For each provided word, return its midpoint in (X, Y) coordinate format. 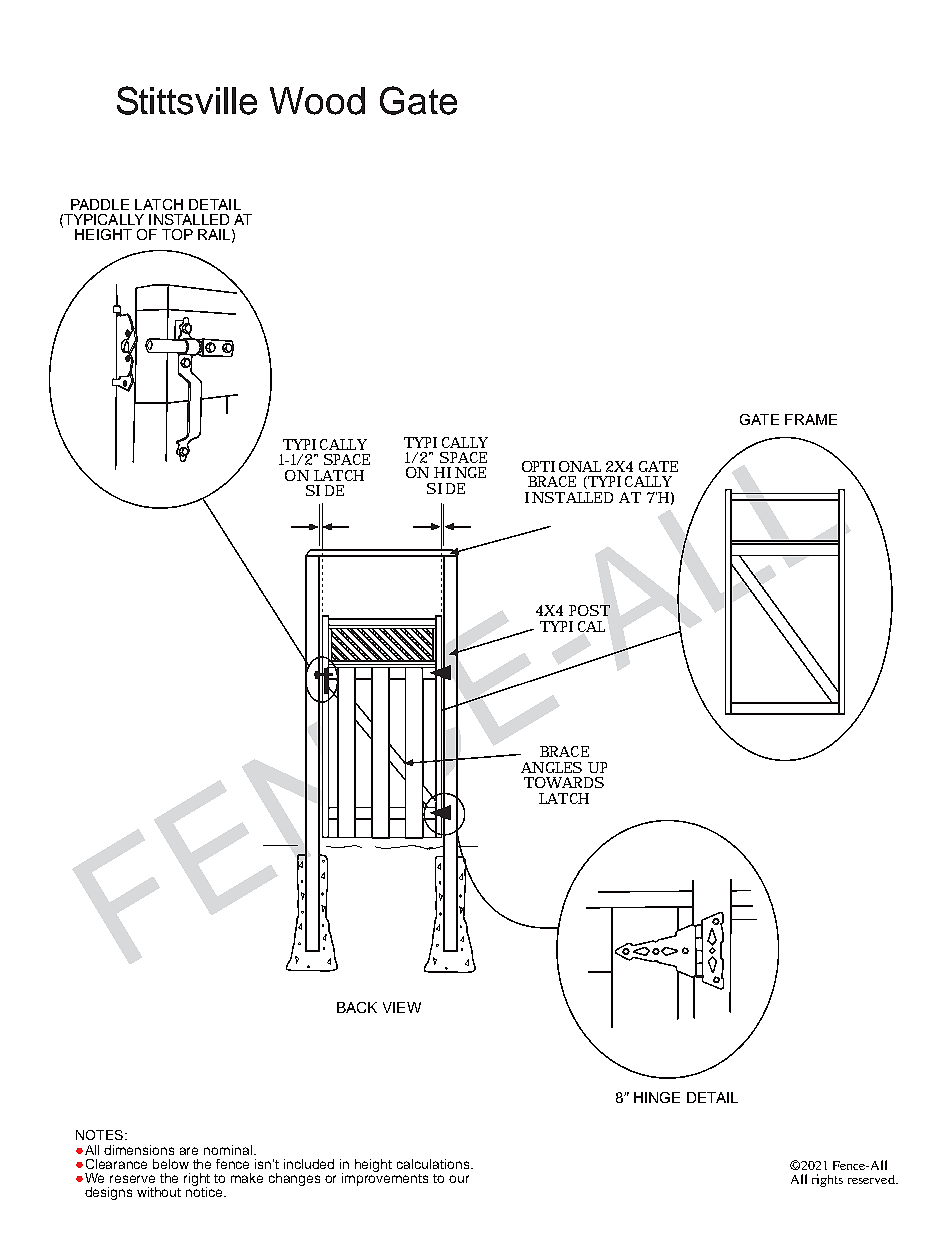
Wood (317, 101)
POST (589, 610)
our (459, 1179)
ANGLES (551, 767)
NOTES (101, 1135)
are (189, 1151)
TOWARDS (564, 782)
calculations (434, 1164)
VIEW (402, 1007)
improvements (385, 1178)
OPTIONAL (561, 466)
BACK (357, 1007)
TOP (177, 234)
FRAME (811, 419)
